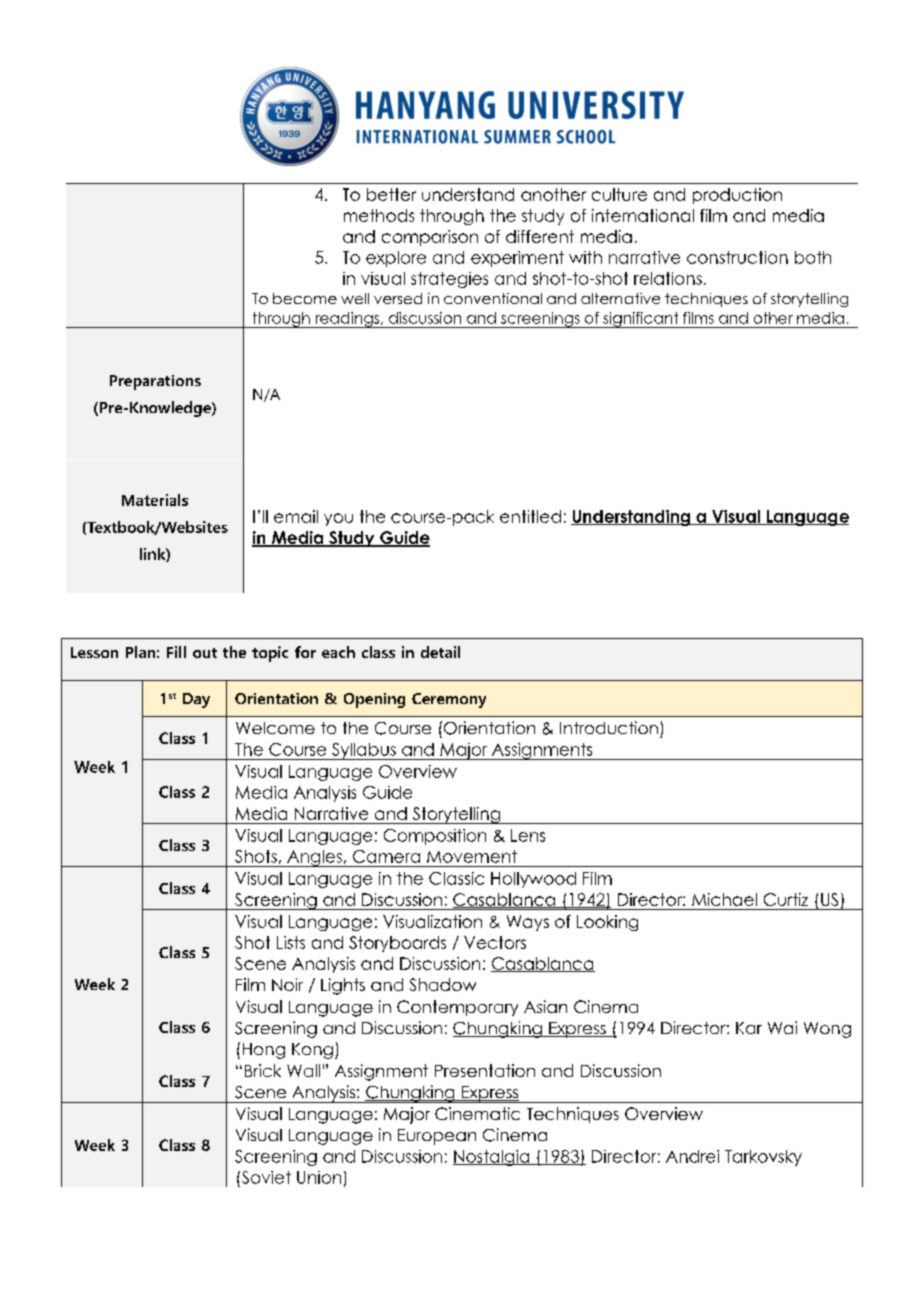 The width and height of the page is (924, 1308). I want to click on comparison, so click(430, 238).
